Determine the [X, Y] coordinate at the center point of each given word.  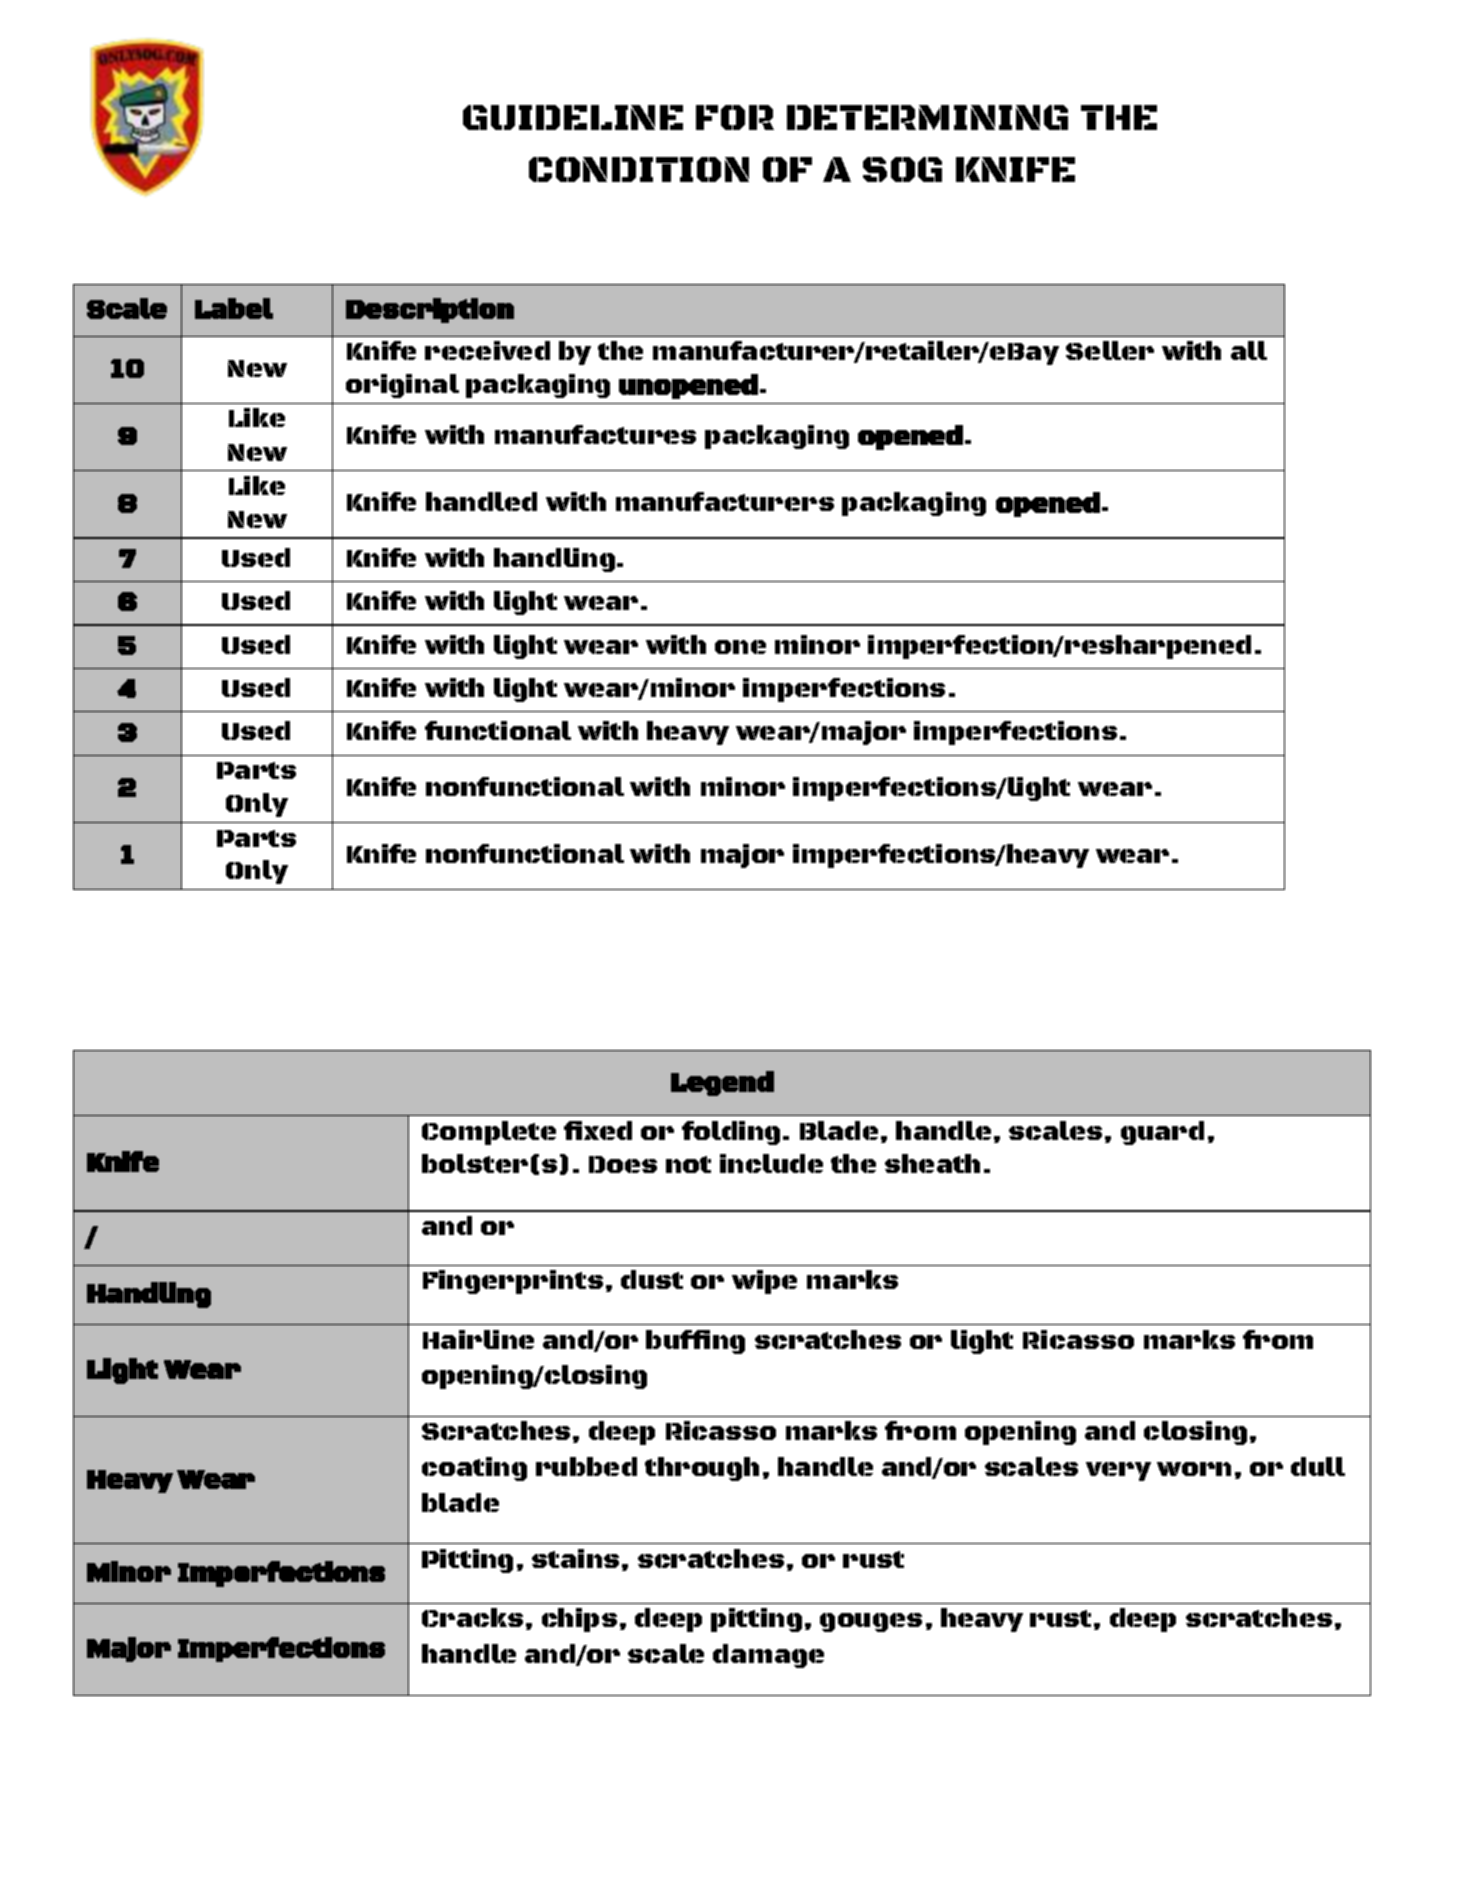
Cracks [472, 1617]
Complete [489, 1133]
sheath [932, 1163]
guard [1162, 1133]
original [402, 386]
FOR [735, 117]
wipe [764, 1282]
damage [768, 1656]
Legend [722, 1083]
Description [430, 310]
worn [1194, 1469]
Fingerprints [513, 1282]
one [740, 647]
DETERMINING [927, 117]
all [1249, 350]
